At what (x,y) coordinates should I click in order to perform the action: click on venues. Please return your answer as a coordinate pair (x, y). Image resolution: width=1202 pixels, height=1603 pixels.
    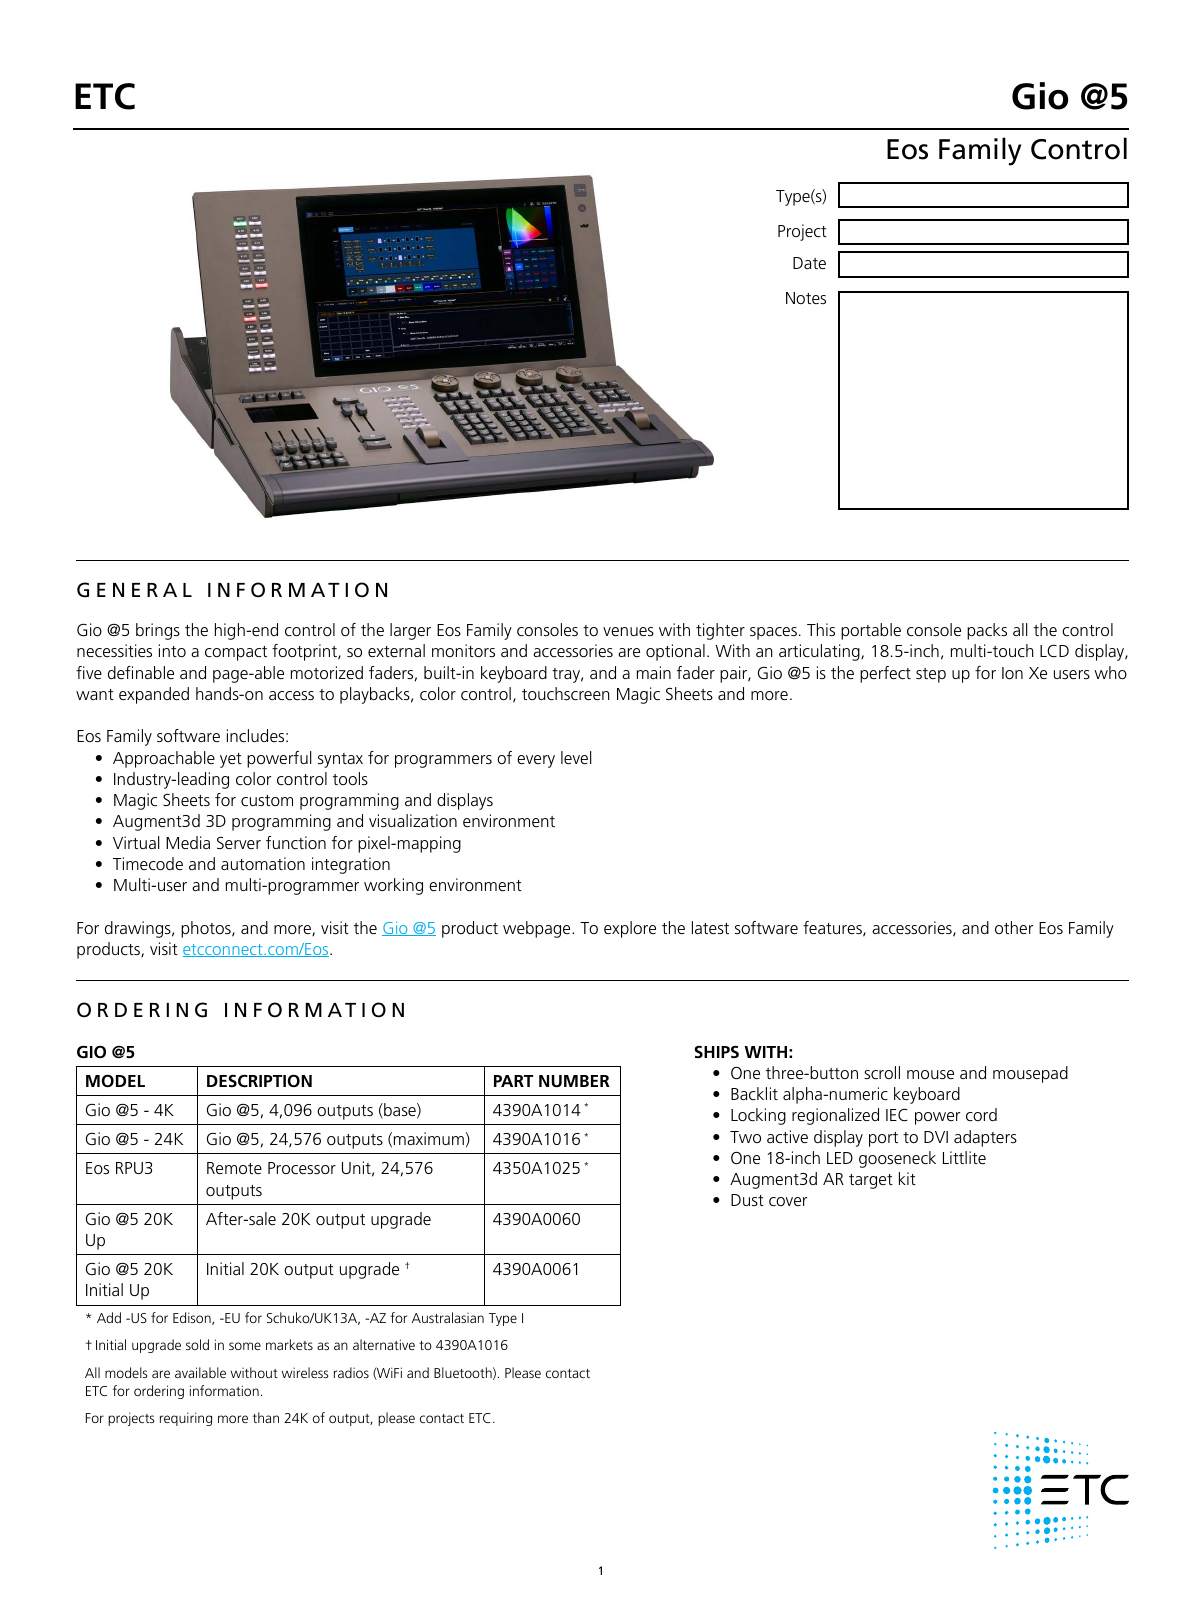
    Looking at the image, I should click on (628, 631).
